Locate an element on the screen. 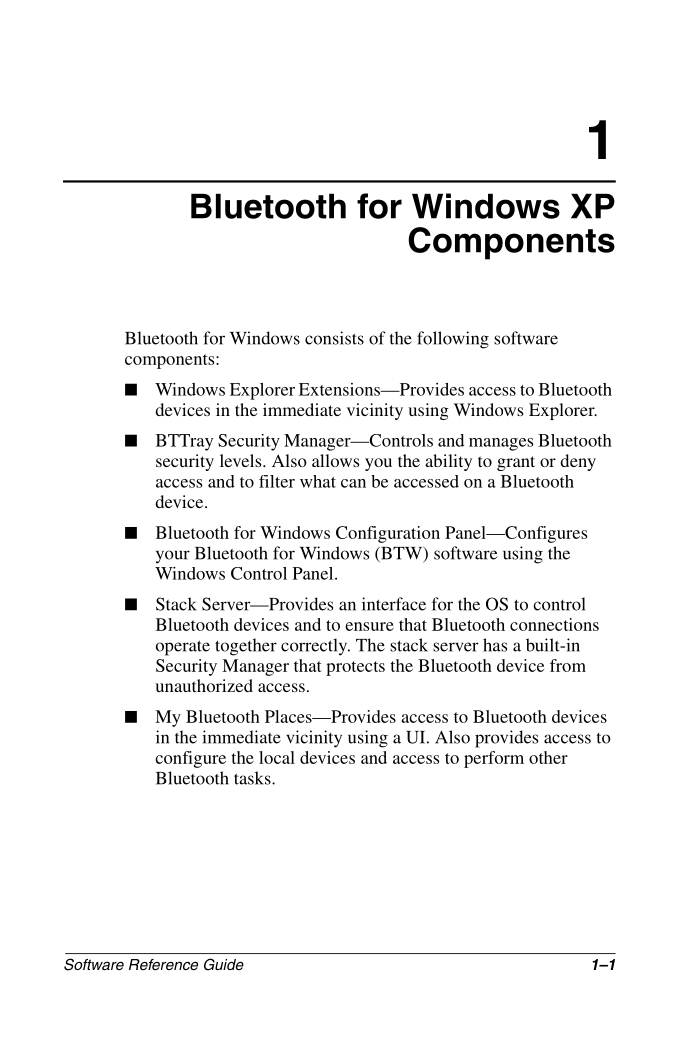  your is located at coordinates (173, 557).
